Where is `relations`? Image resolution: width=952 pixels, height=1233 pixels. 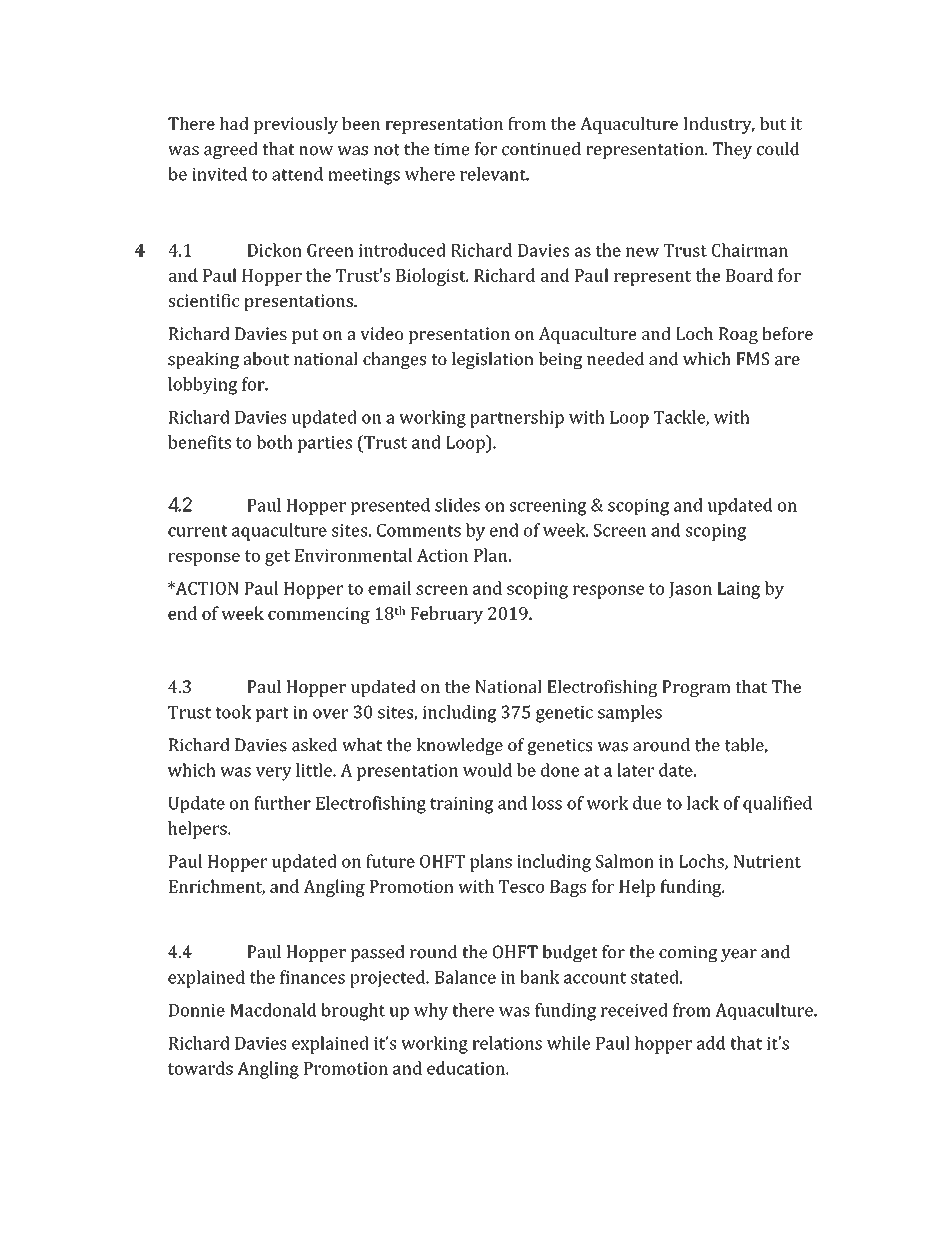 relations is located at coordinates (507, 1043).
